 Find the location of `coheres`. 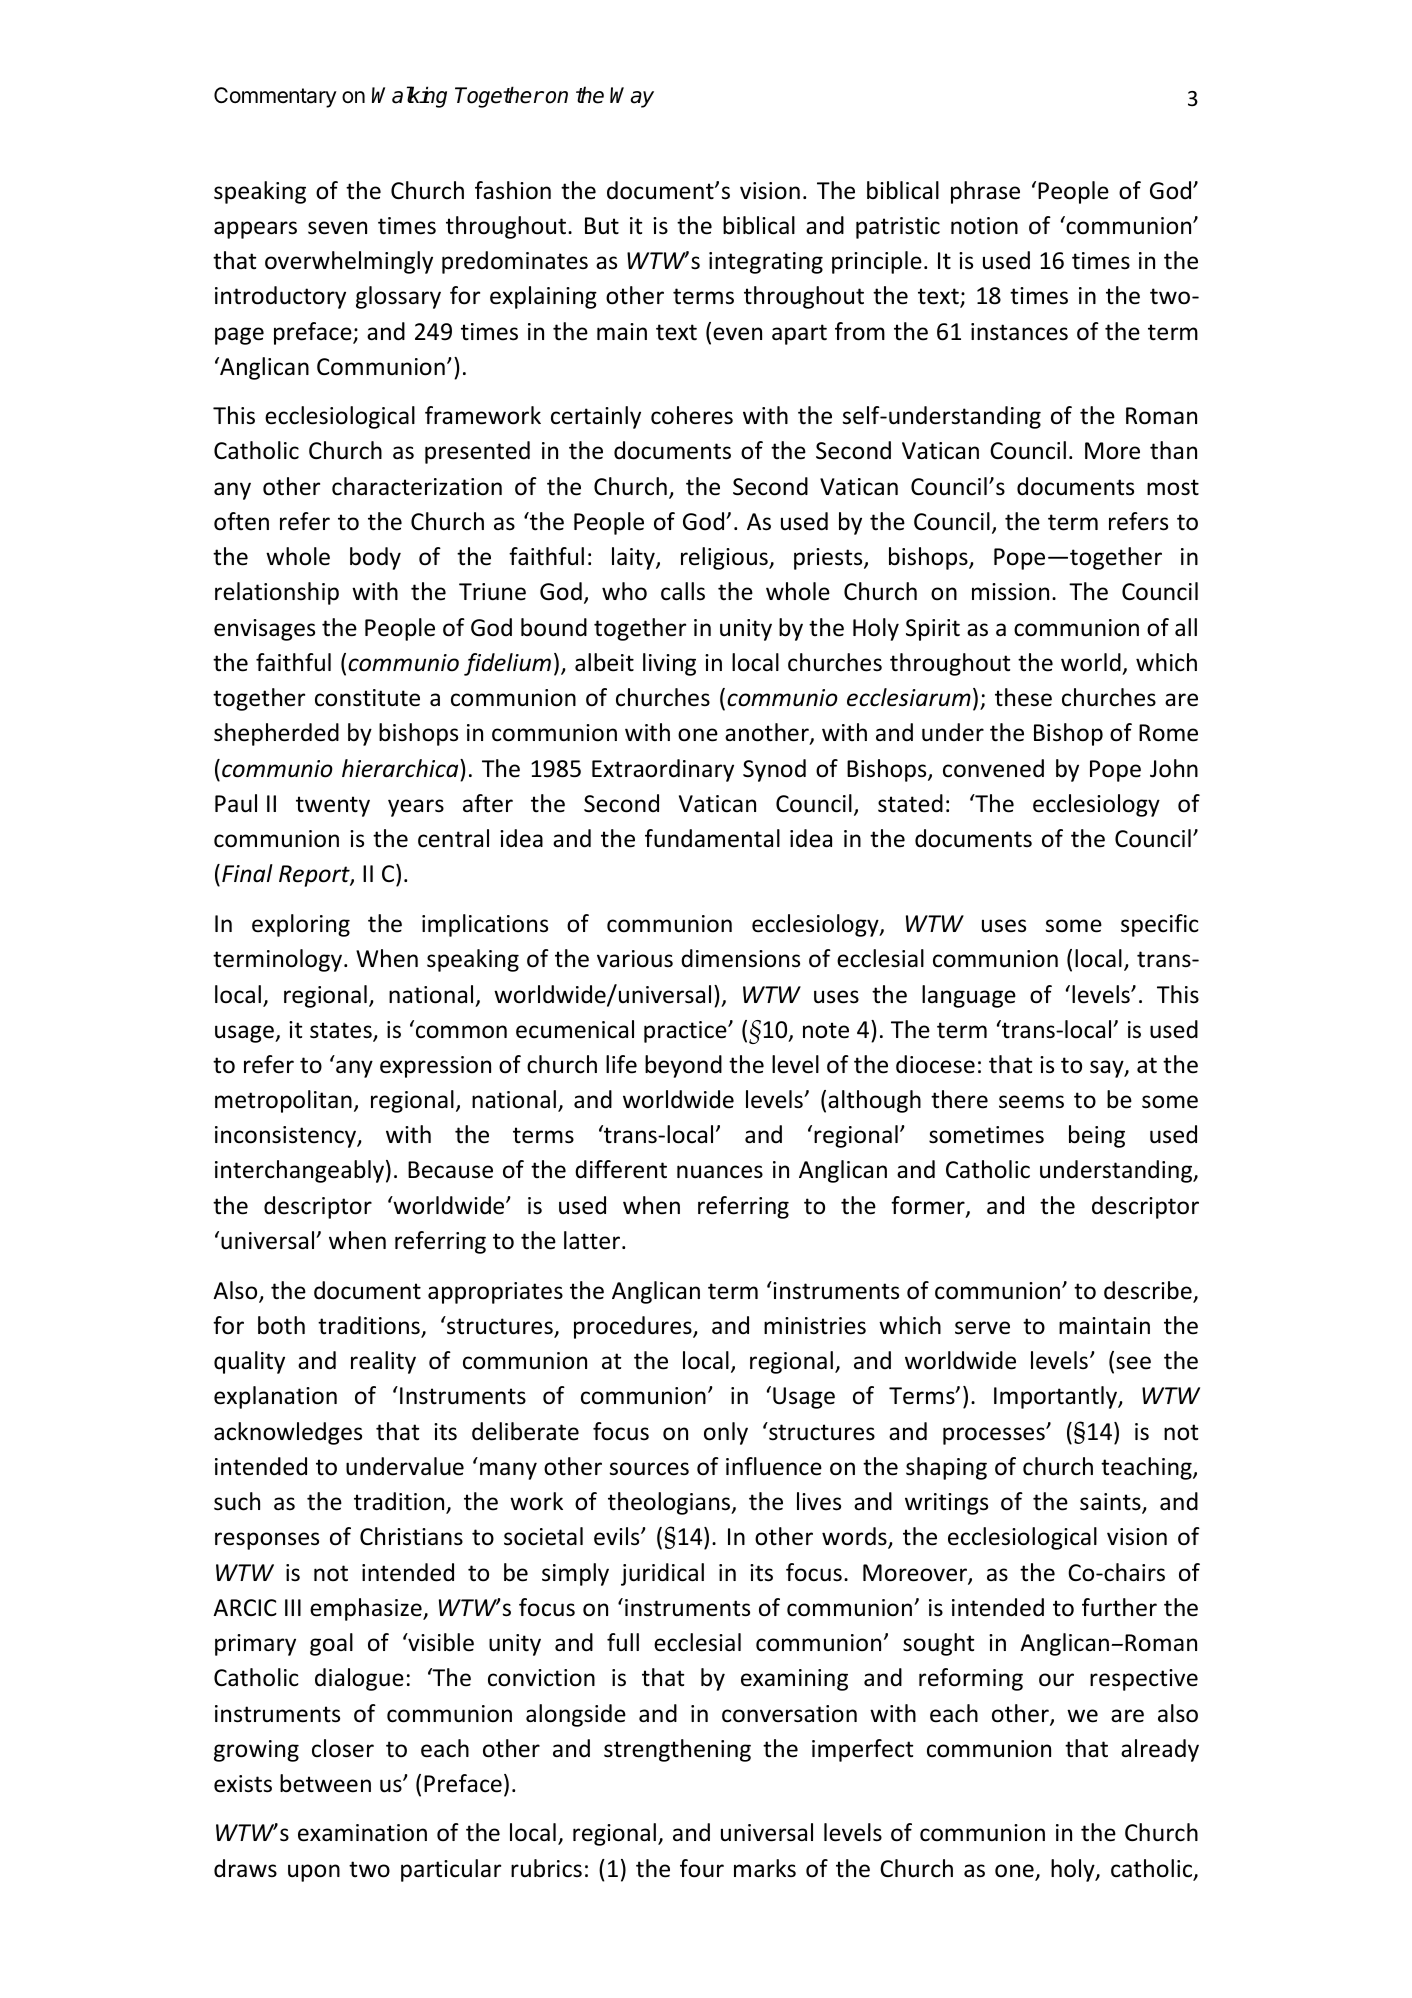

coheres is located at coordinates (692, 415).
